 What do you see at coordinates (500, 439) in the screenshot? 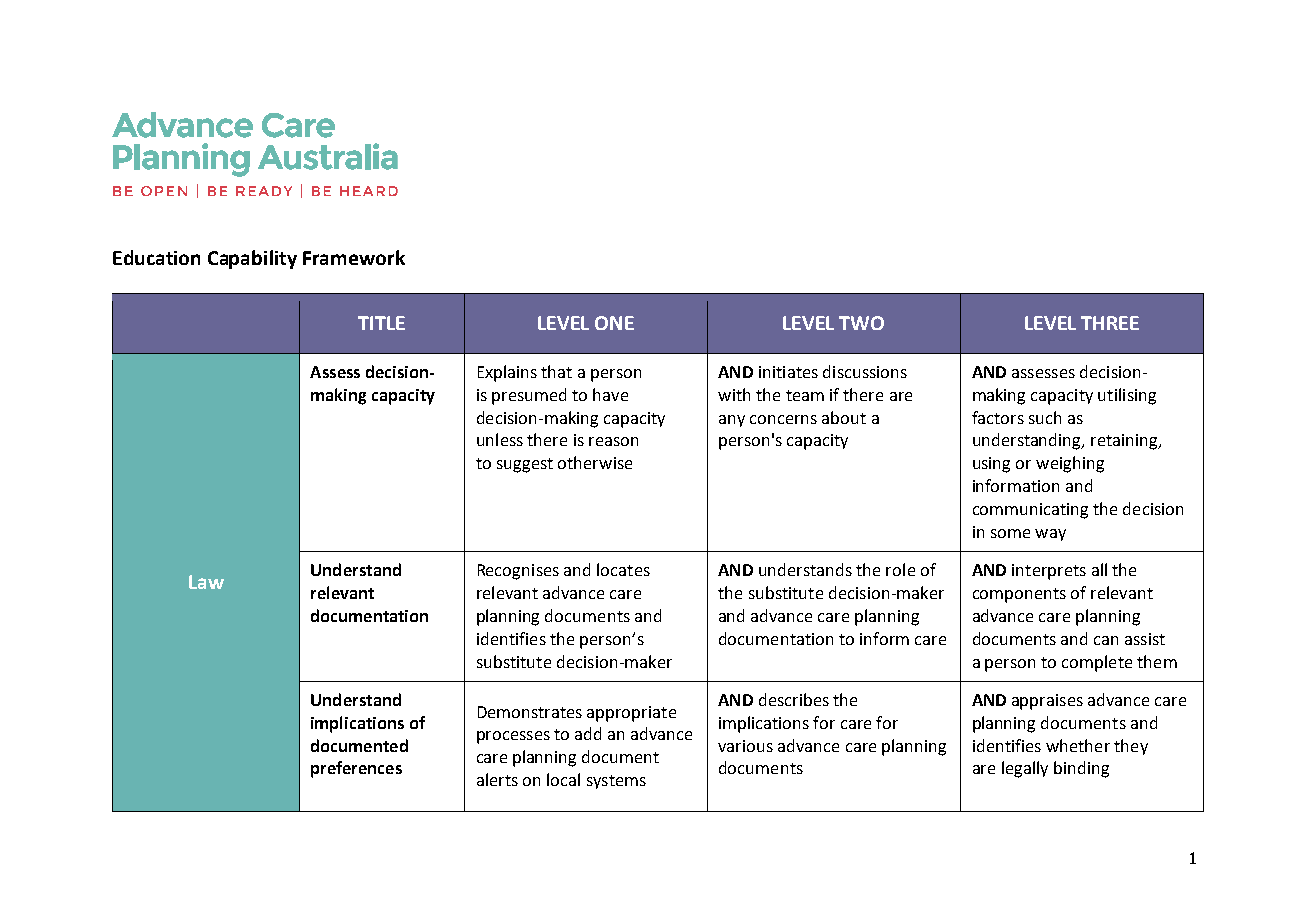
I see `unless` at bounding box center [500, 439].
